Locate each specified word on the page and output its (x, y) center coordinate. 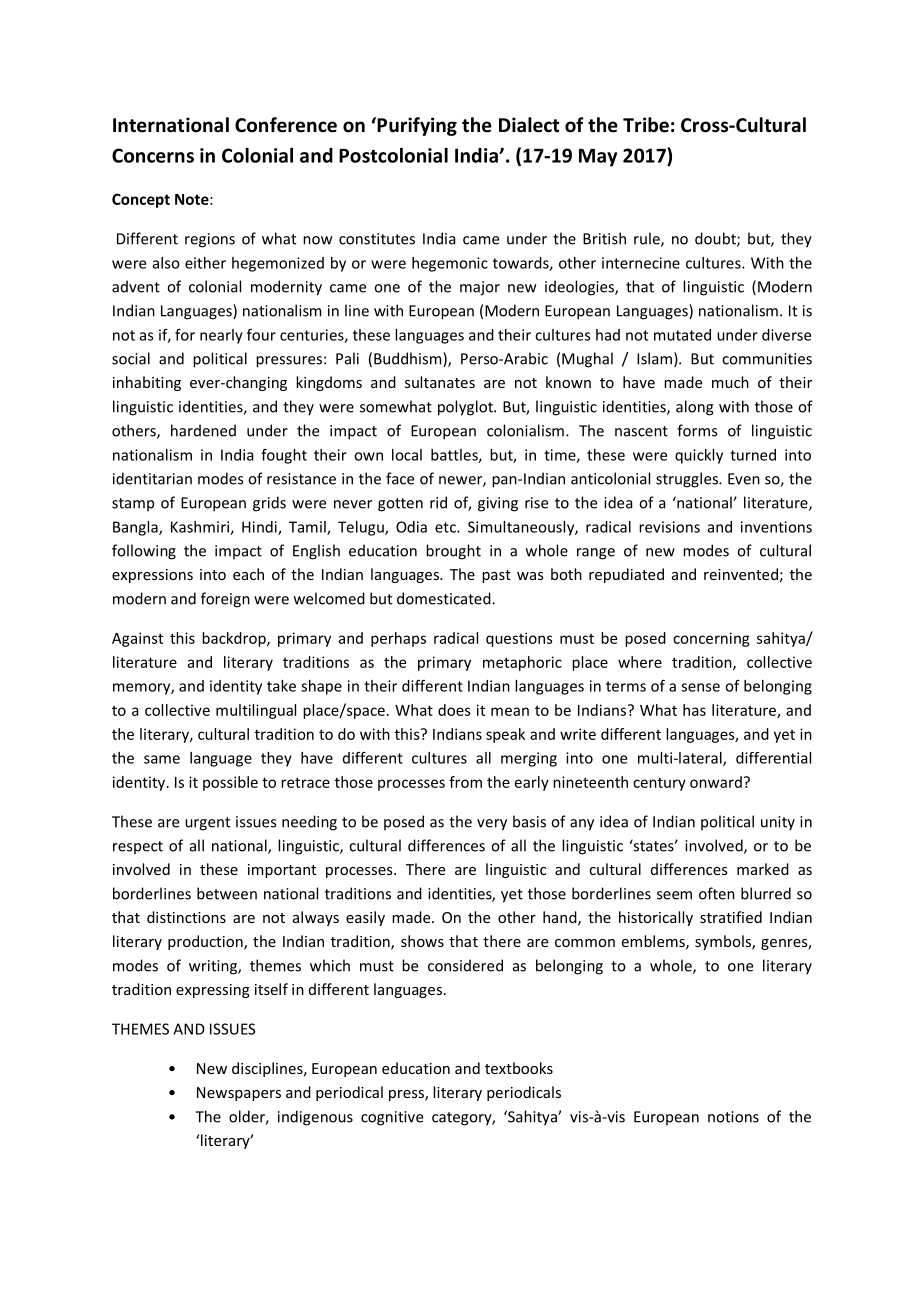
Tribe (646, 125)
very (492, 825)
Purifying (416, 126)
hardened (203, 430)
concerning (711, 639)
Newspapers (239, 1094)
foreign (225, 600)
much (730, 382)
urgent (207, 824)
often (717, 893)
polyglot (466, 408)
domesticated (445, 598)
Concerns (153, 155)
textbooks (519, 1068)
